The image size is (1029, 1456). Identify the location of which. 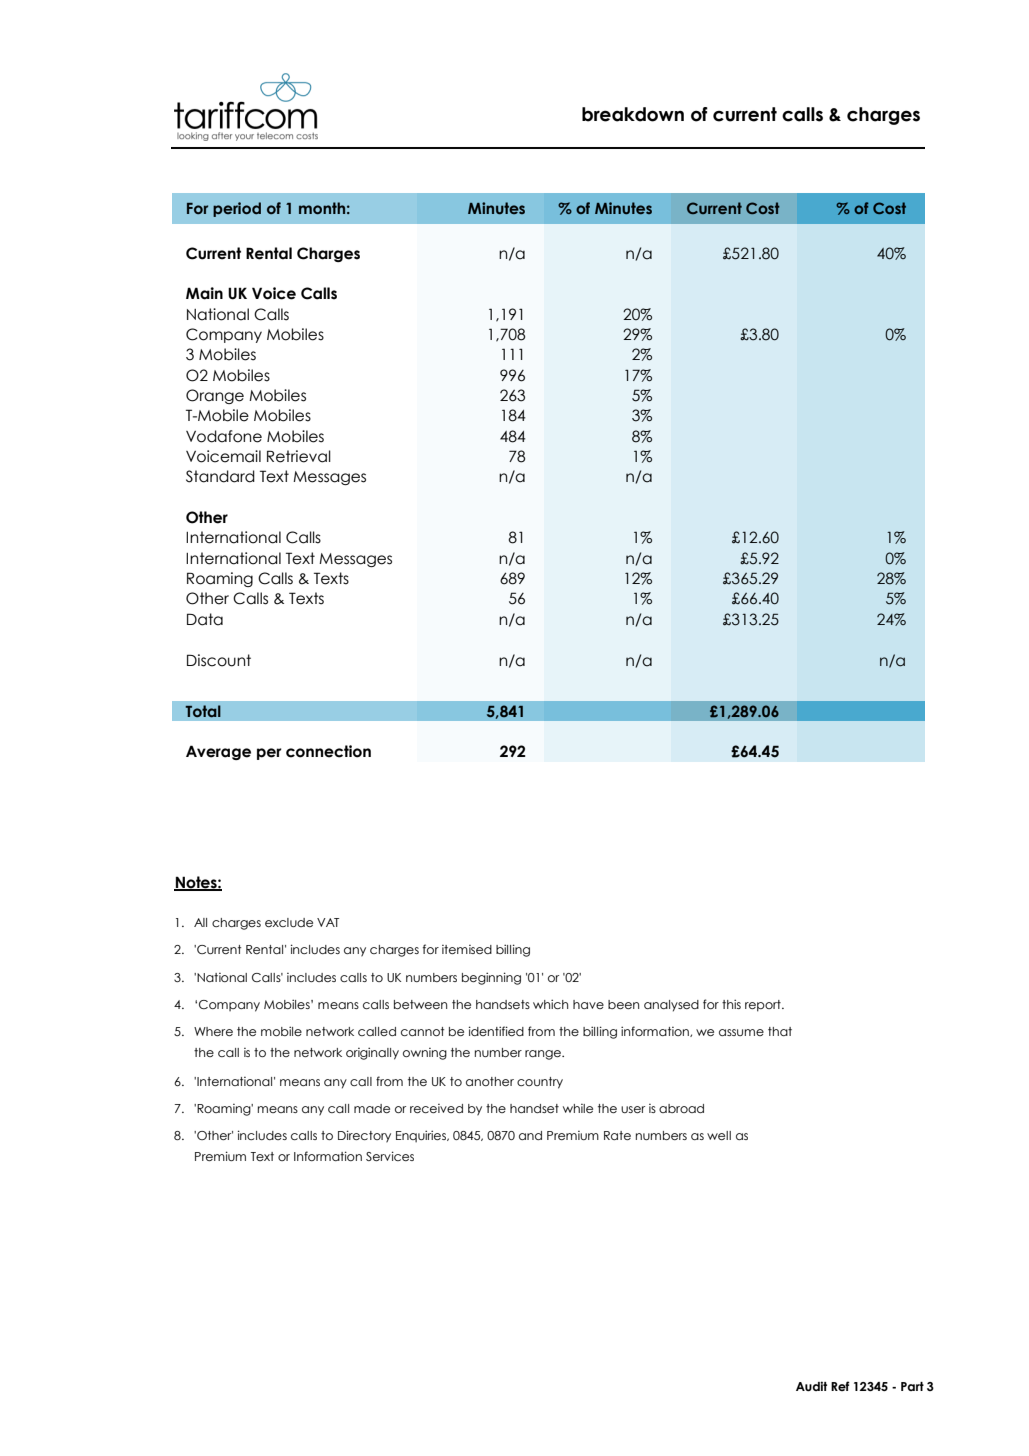
(550, 1004).
